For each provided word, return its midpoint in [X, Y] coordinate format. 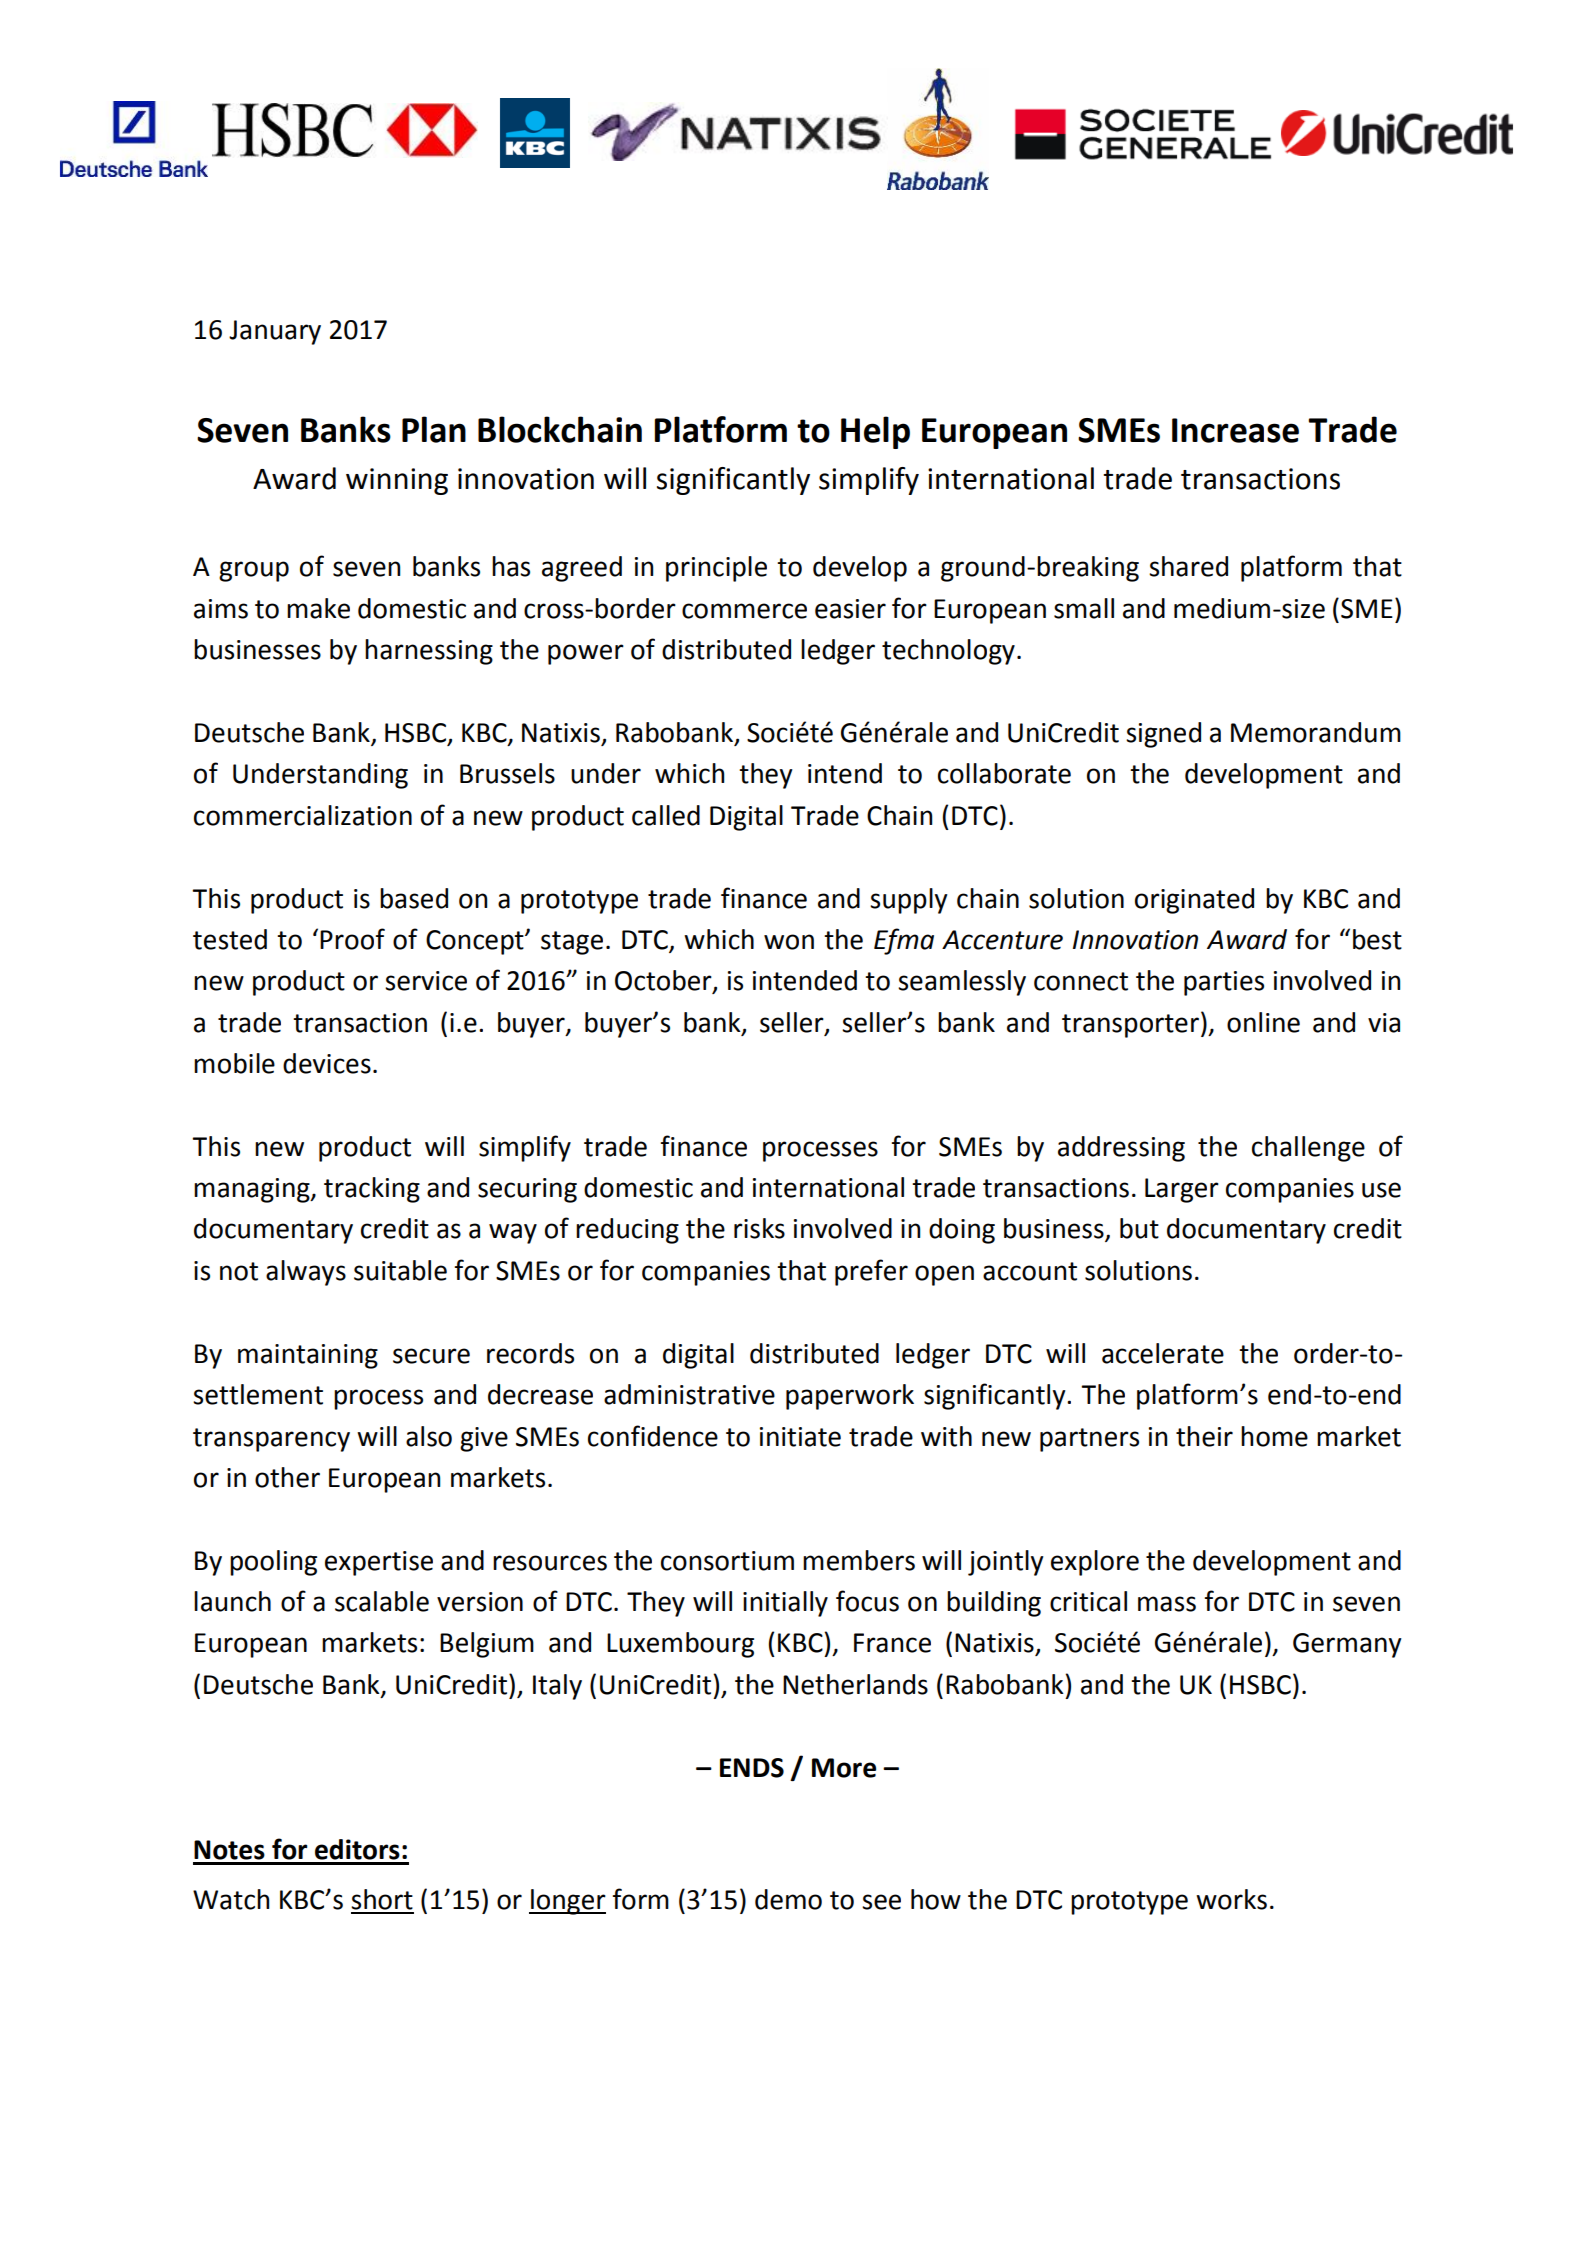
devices [327, 1063]
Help [875, 432]
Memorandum [1316, 732]
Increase [1235, 430]
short [382, 1899]
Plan [434, 429]
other [287, 1477]
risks [759, 1228]
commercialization [303, 815]
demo [788, 1899]
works [1231, 1899]
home [1274, 1436]
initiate [800, 1437]
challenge [1308, 1149]
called [666, 815]
